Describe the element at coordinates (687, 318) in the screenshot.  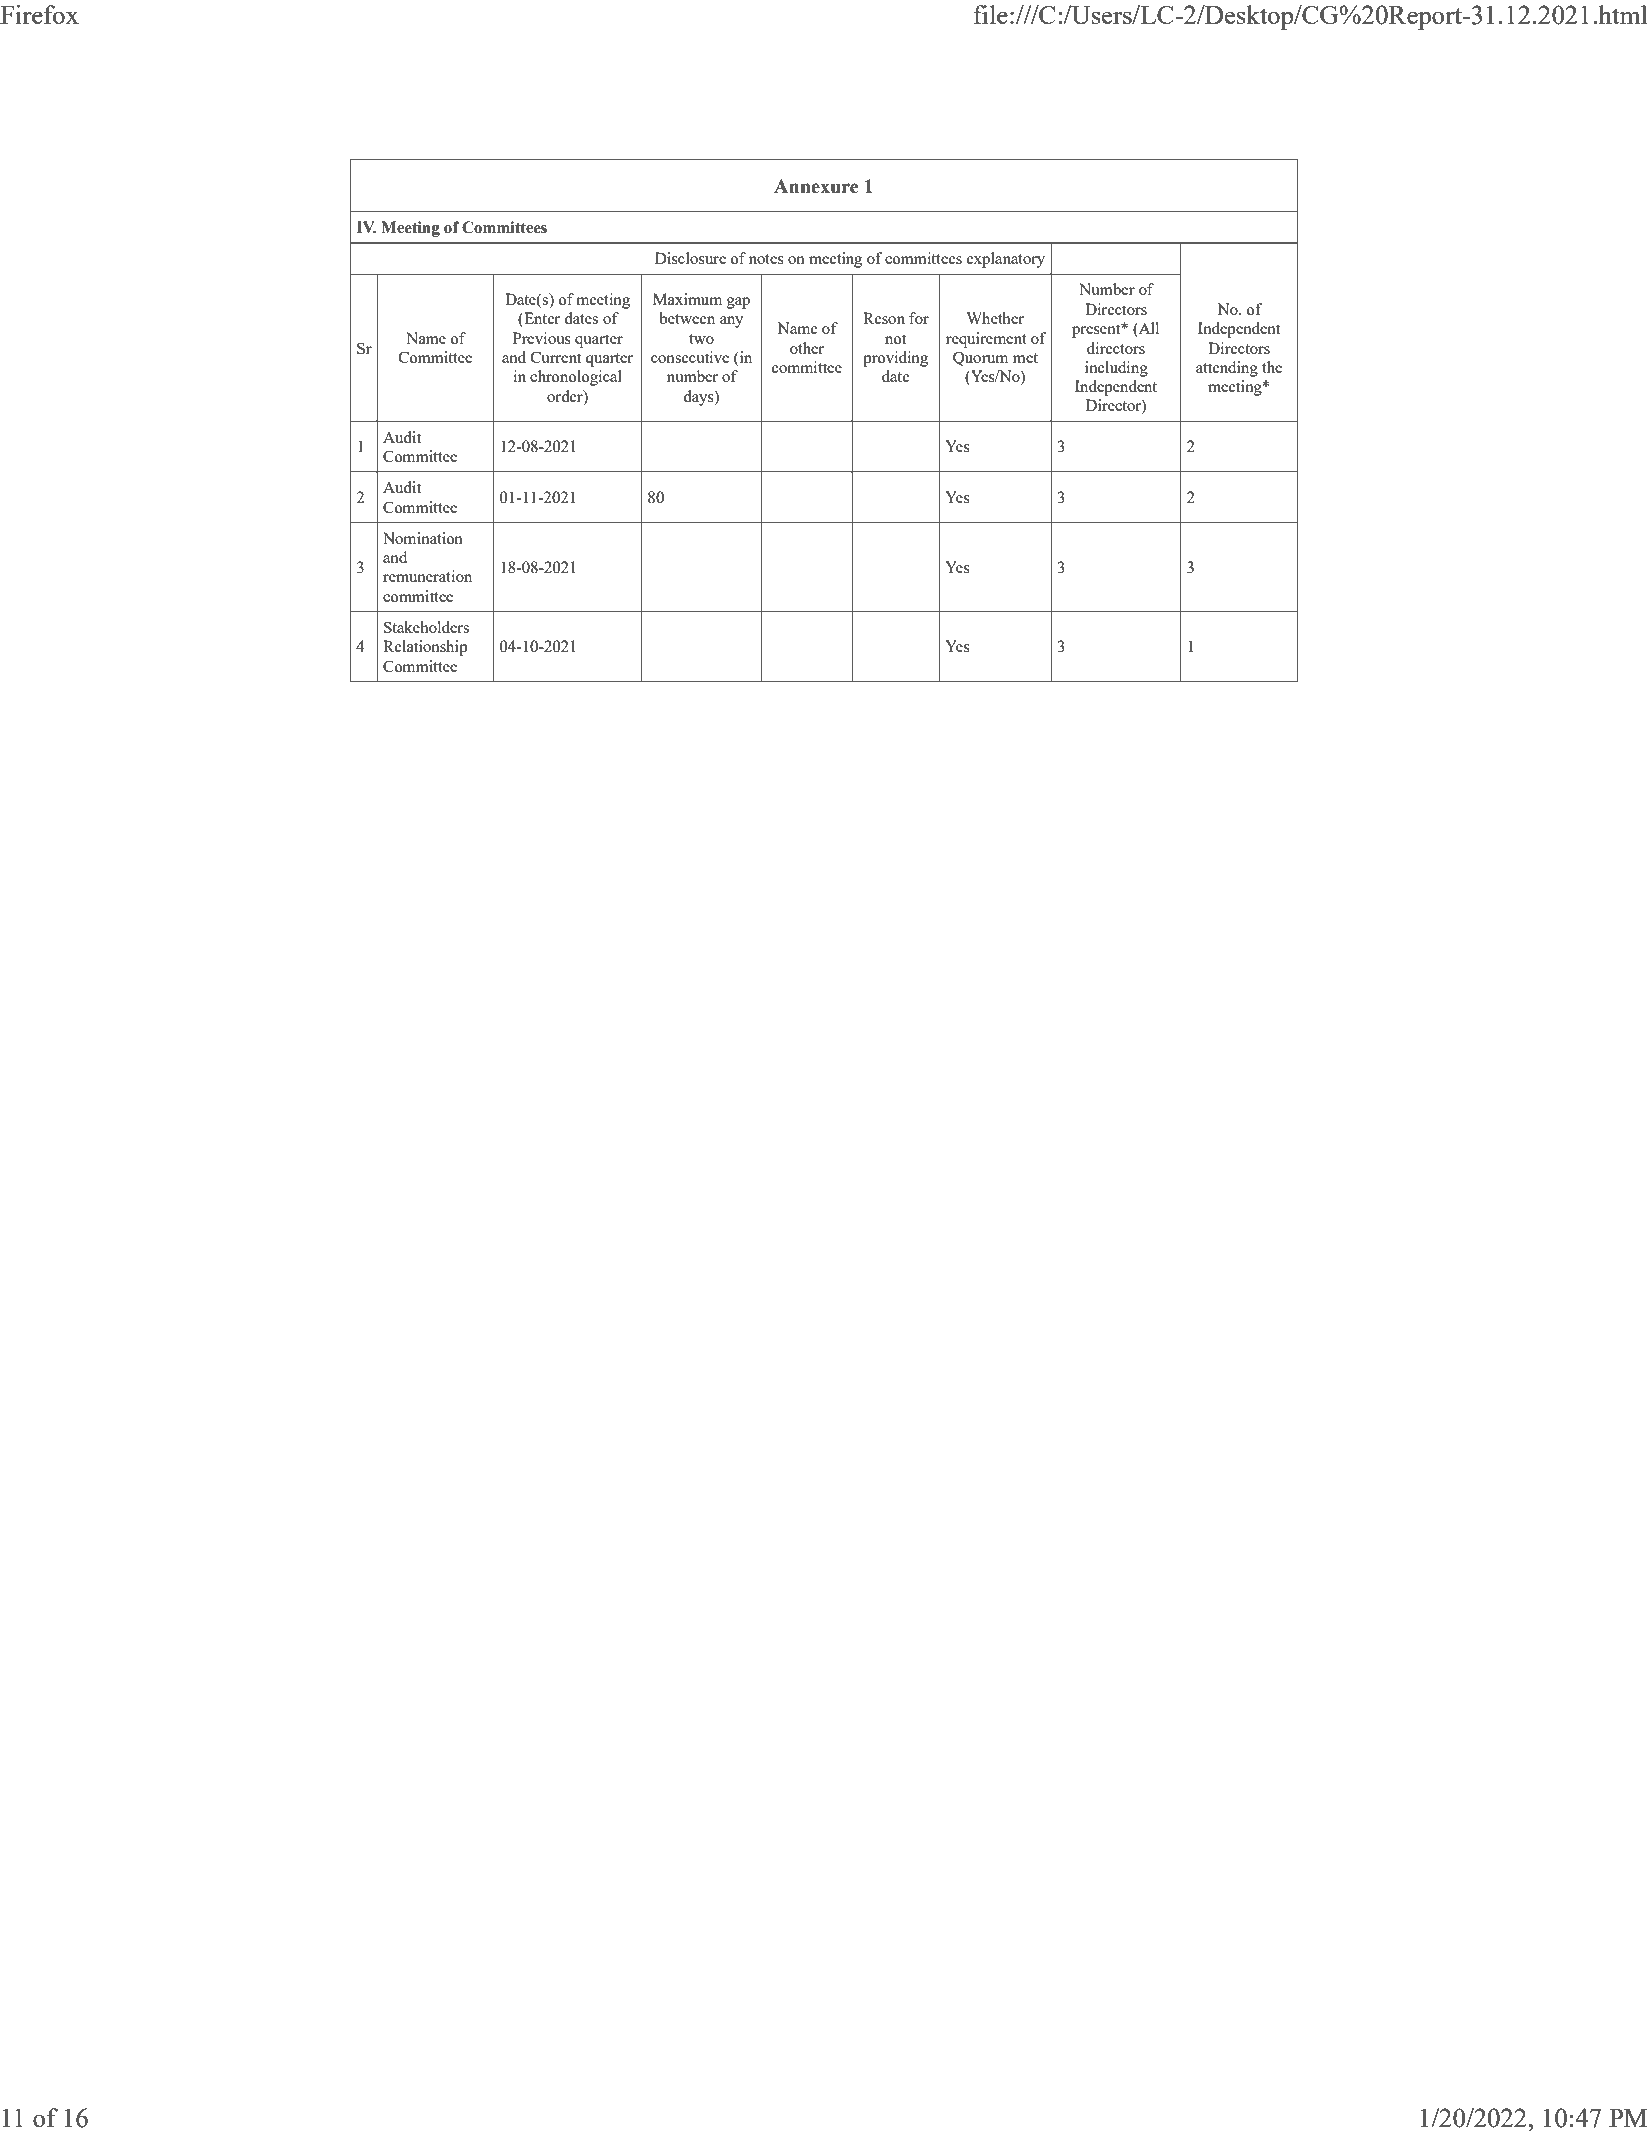
I see `between` at that location.
